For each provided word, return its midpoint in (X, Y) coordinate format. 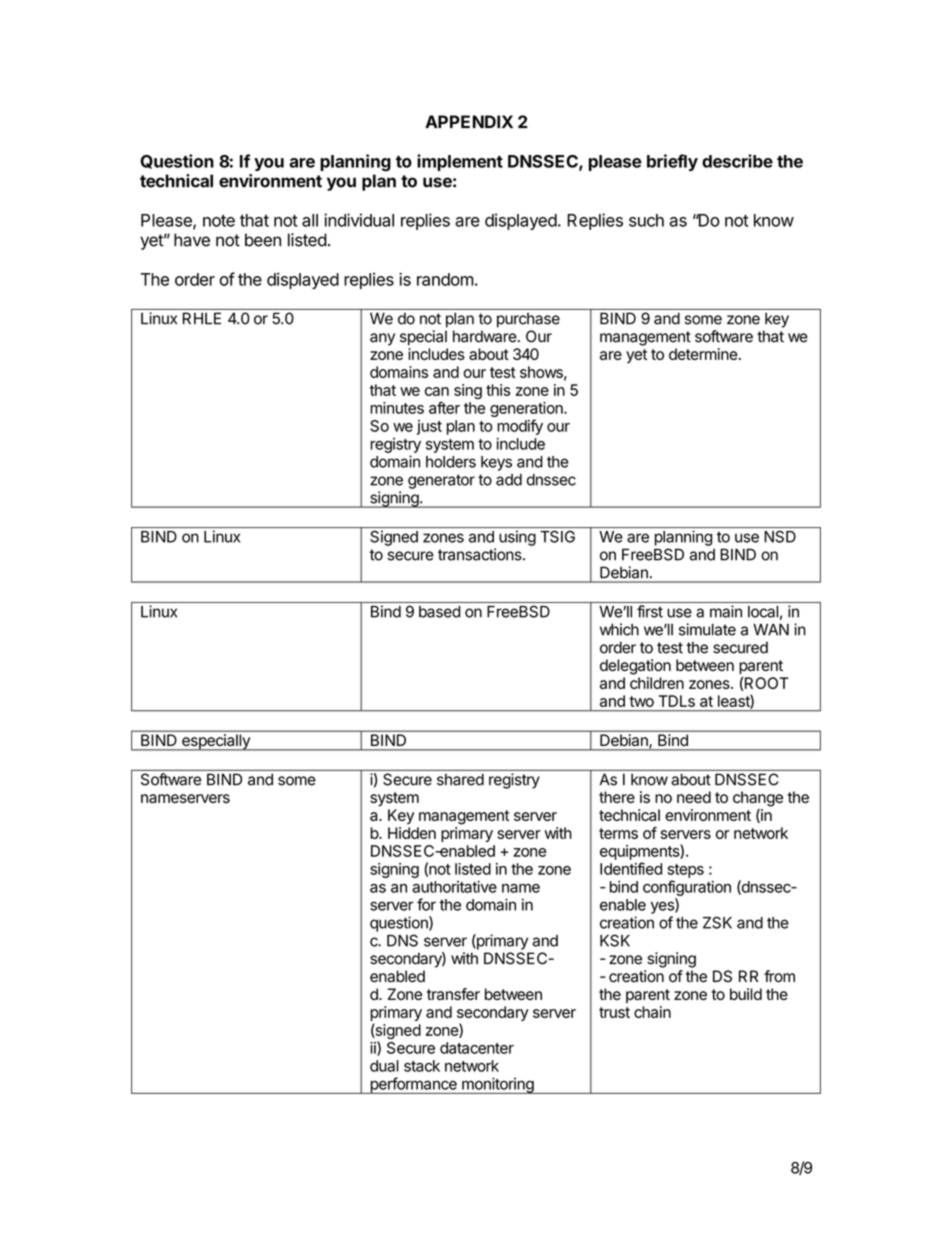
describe (737, 161)
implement (460, 162)
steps (685, 871)
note (219, 221)
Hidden (412, 833)
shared (460, 780)
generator (441, 481)
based (439, 612)
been (263, 240)
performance (413, 1085)
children (657, 683)
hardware (485, 336)
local (763, 612)
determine (703, 354)
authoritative (454, 887)
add (509, 480)
